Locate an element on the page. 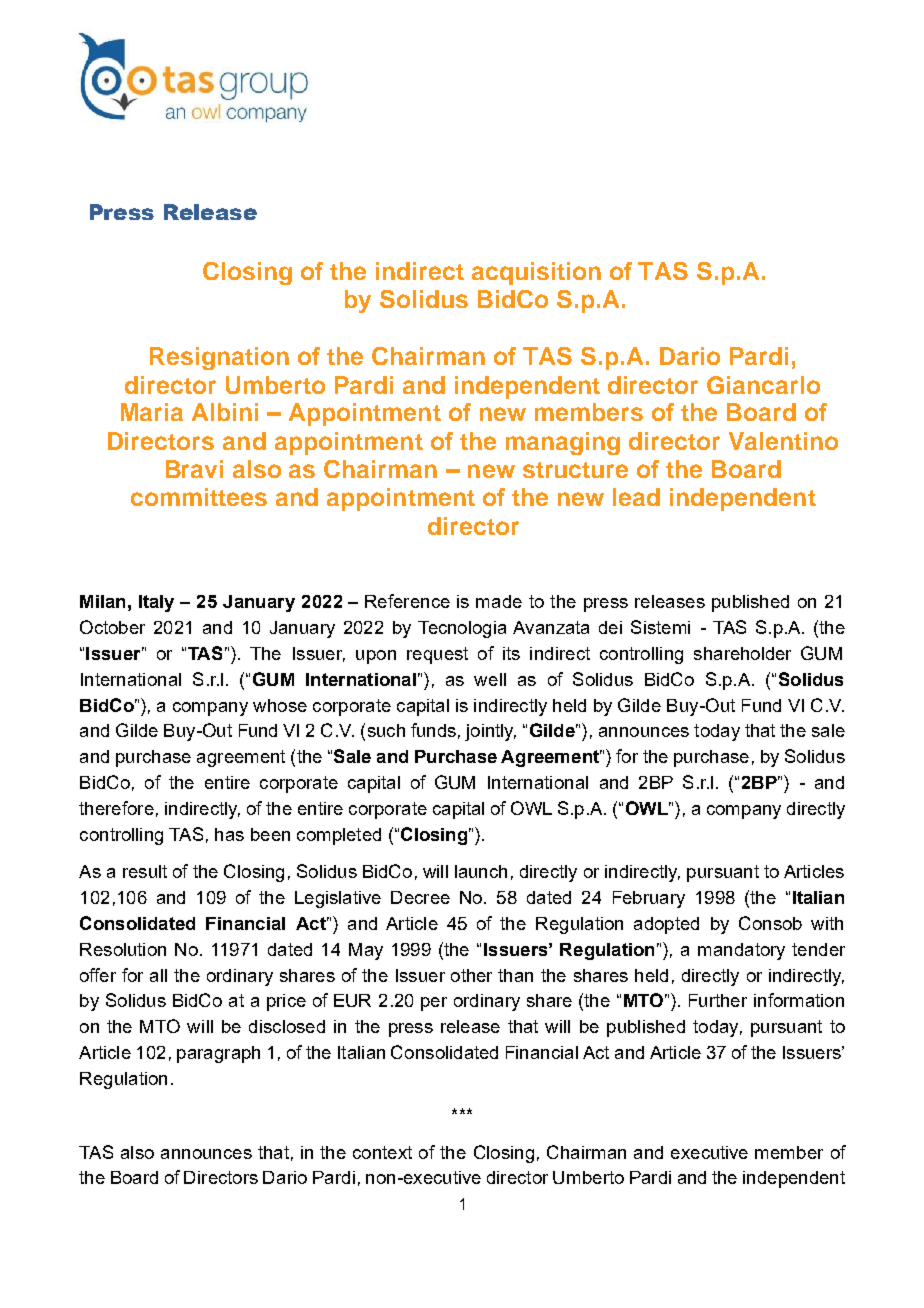 Image resolution: width=924 pixels, height=1308 pixels. dei is located at coordinates (610, 627).
